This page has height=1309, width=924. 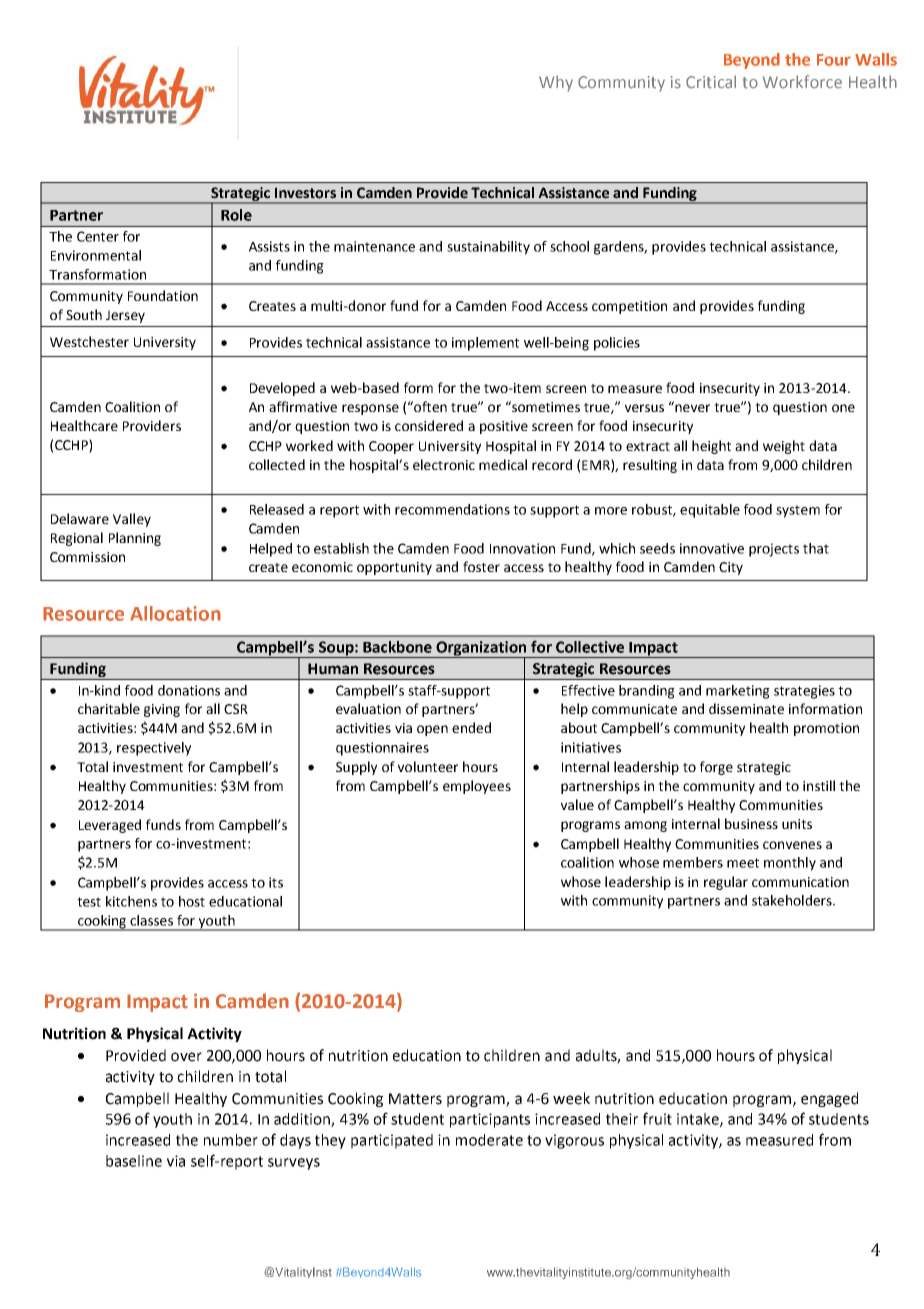 I want to click on Why, so click(x=556, y=83).
